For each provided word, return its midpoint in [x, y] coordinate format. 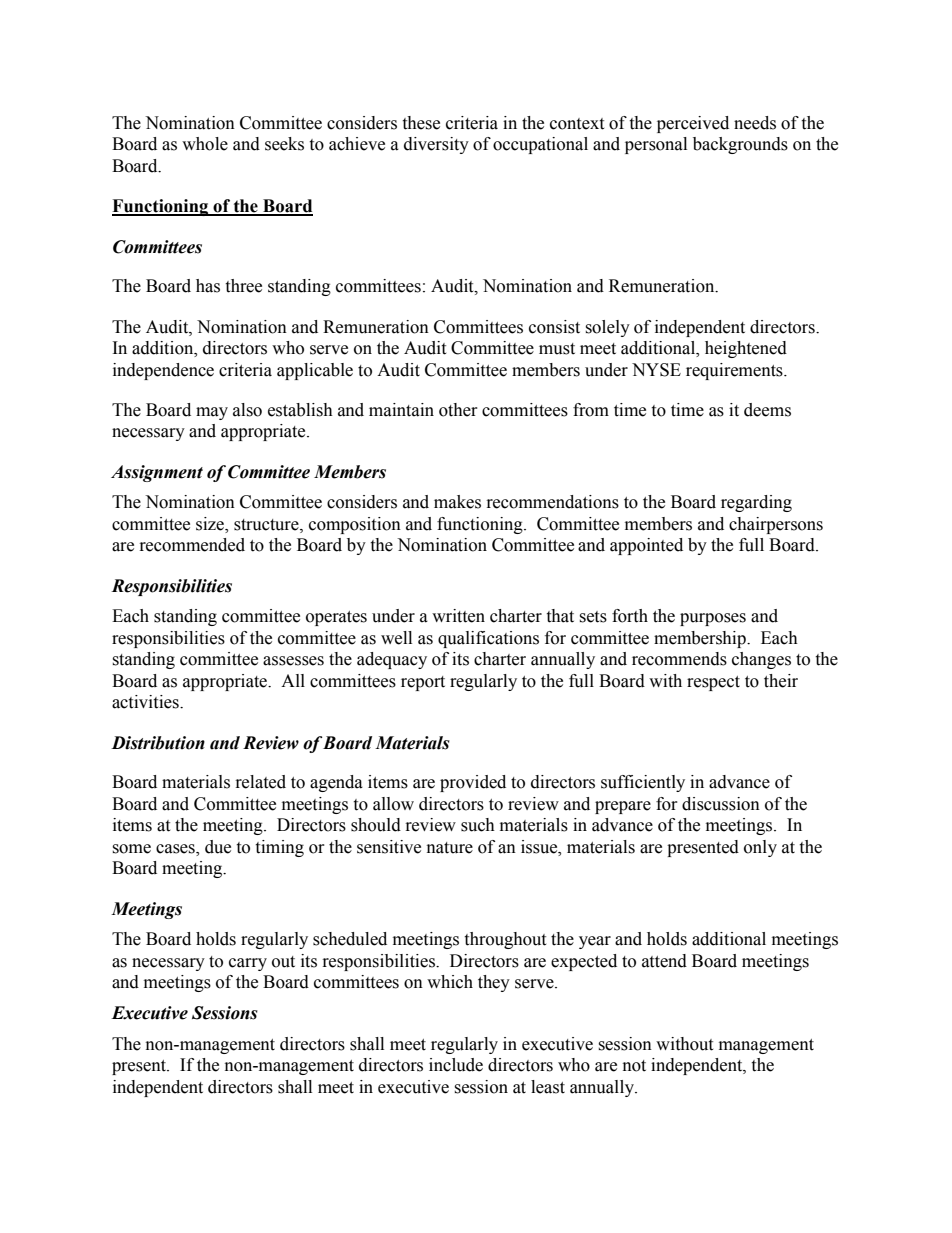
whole [205, 144]
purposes [713, 619]
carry [248, 964]
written [458, 616]
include [456, 1065]
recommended [192, 545]
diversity [436, 145]
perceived [693, 124]
